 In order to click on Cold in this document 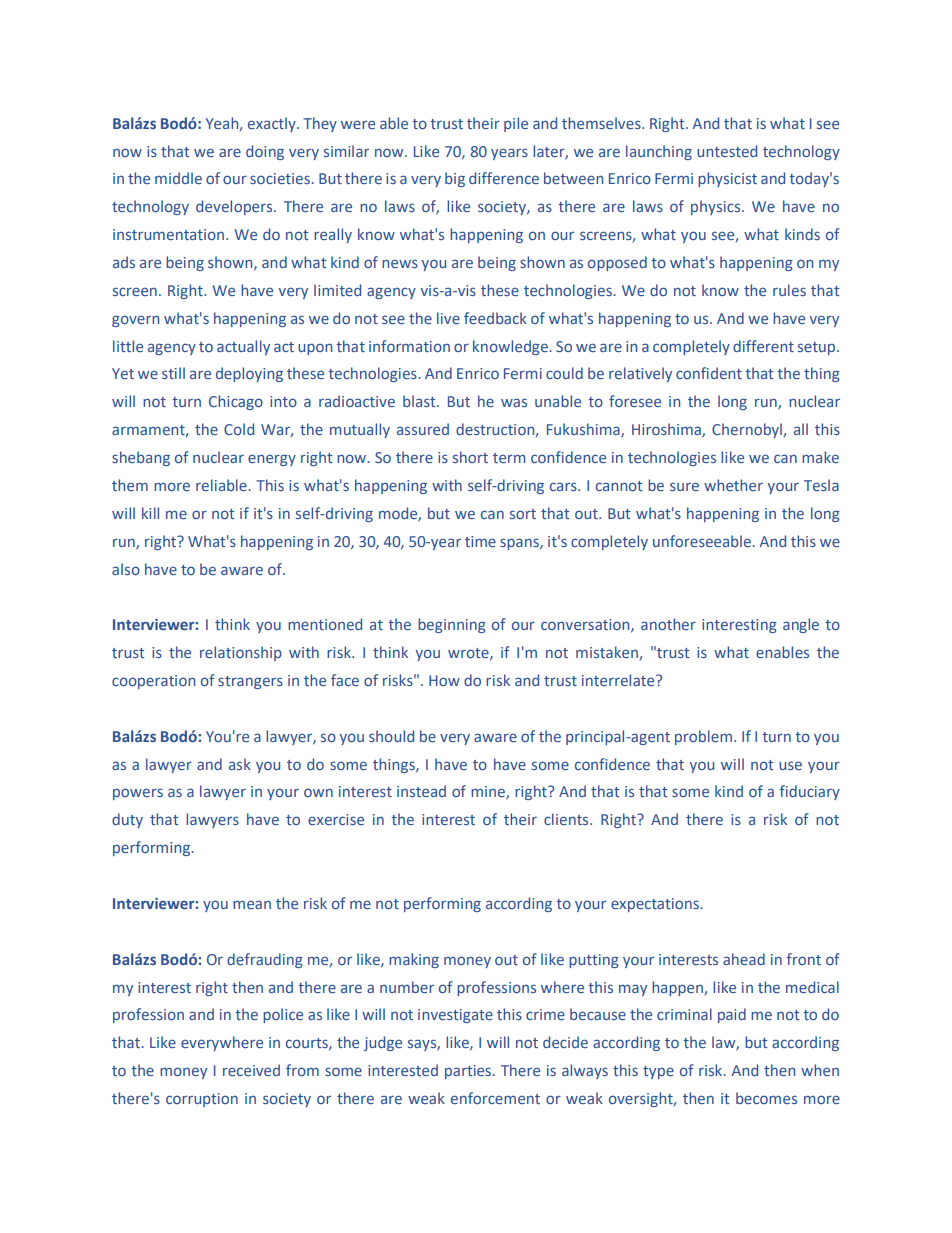, I will do `click(239, 429)`.
